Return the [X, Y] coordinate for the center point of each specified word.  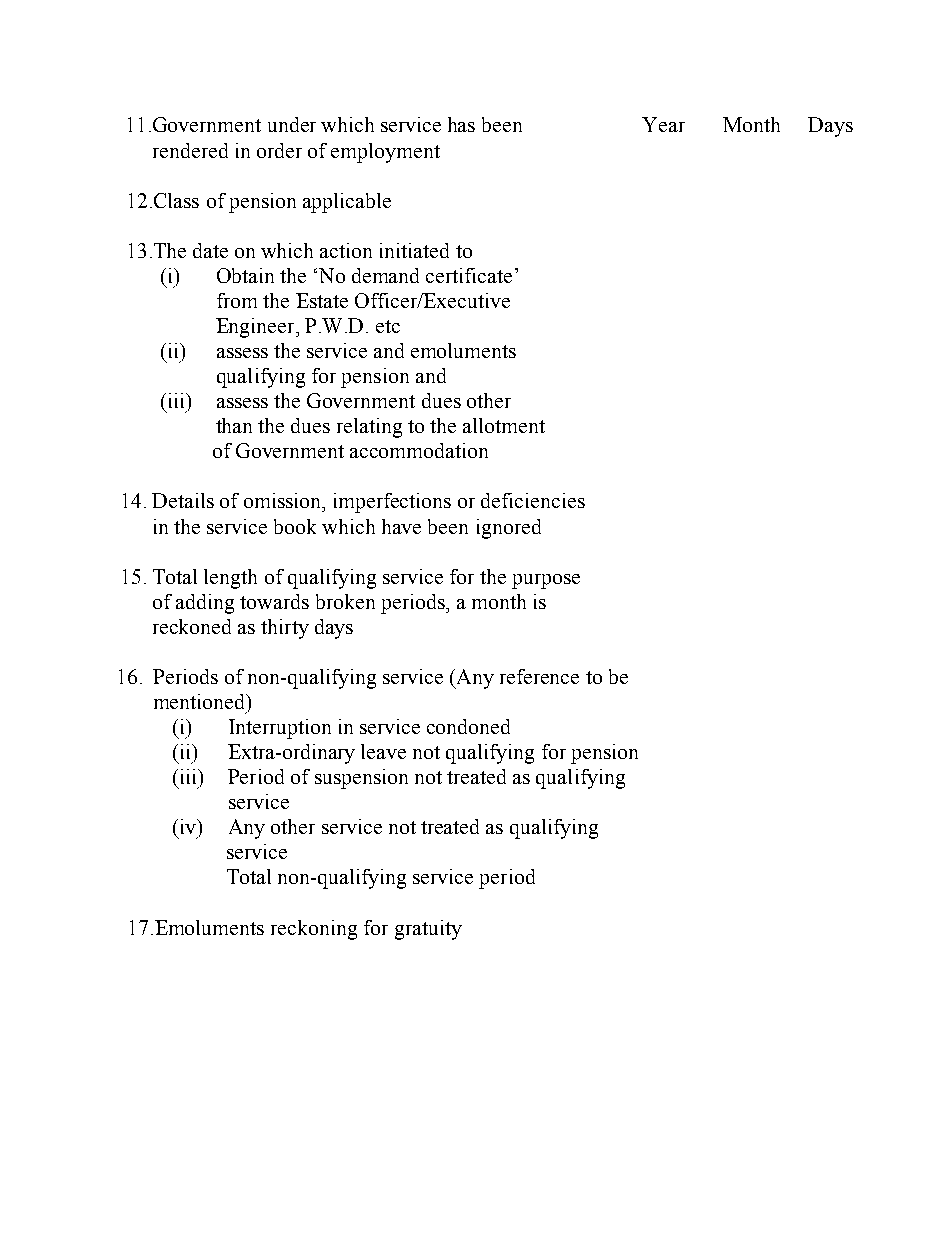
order [279, 150]
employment [385, 153]
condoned [468, 726]
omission [284, 500]
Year [663, 124]
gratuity [428, 930]
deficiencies [533, 500]
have [401, 526]
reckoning [314, 930]
